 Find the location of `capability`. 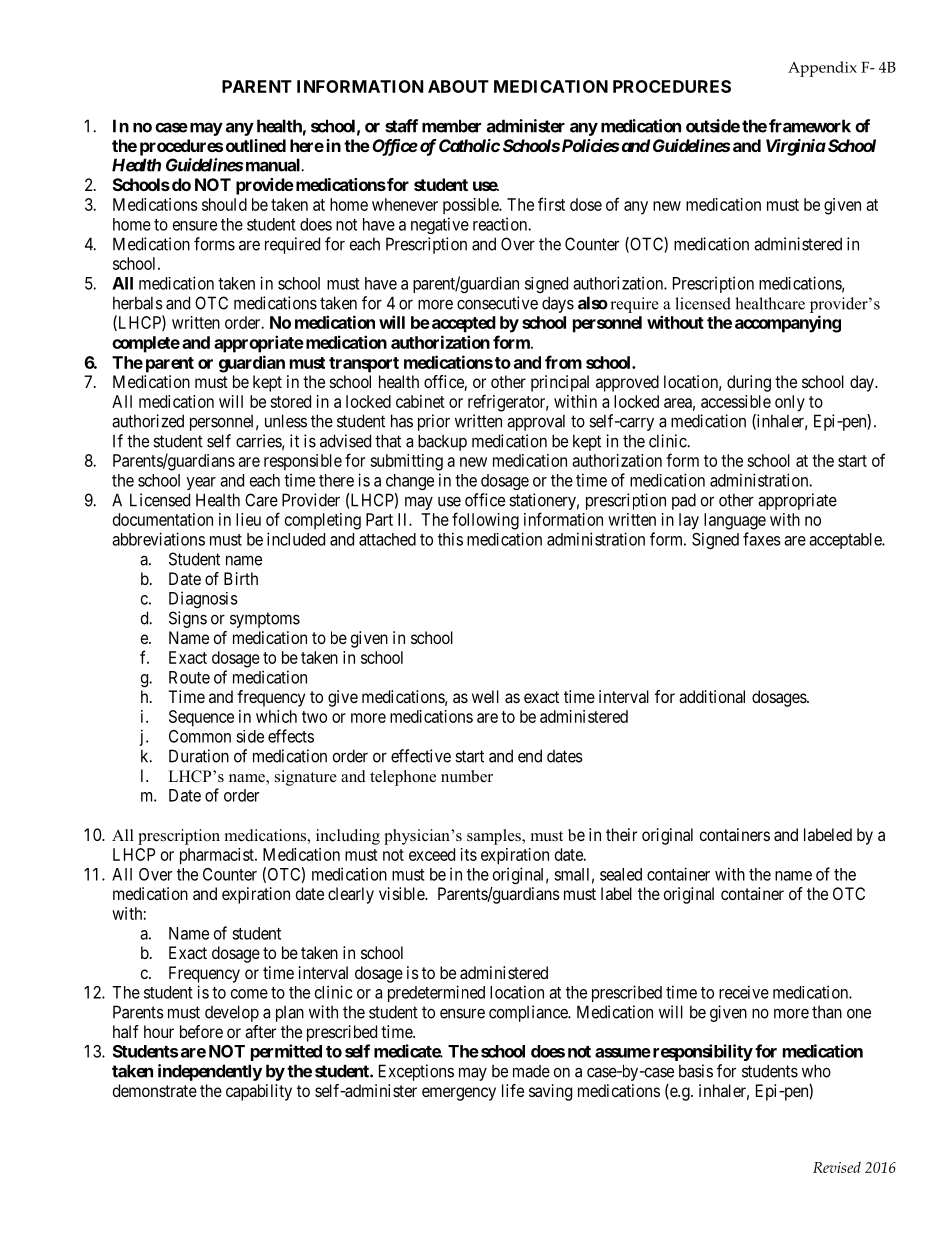

capability is located at coordinates (259, 1092).
